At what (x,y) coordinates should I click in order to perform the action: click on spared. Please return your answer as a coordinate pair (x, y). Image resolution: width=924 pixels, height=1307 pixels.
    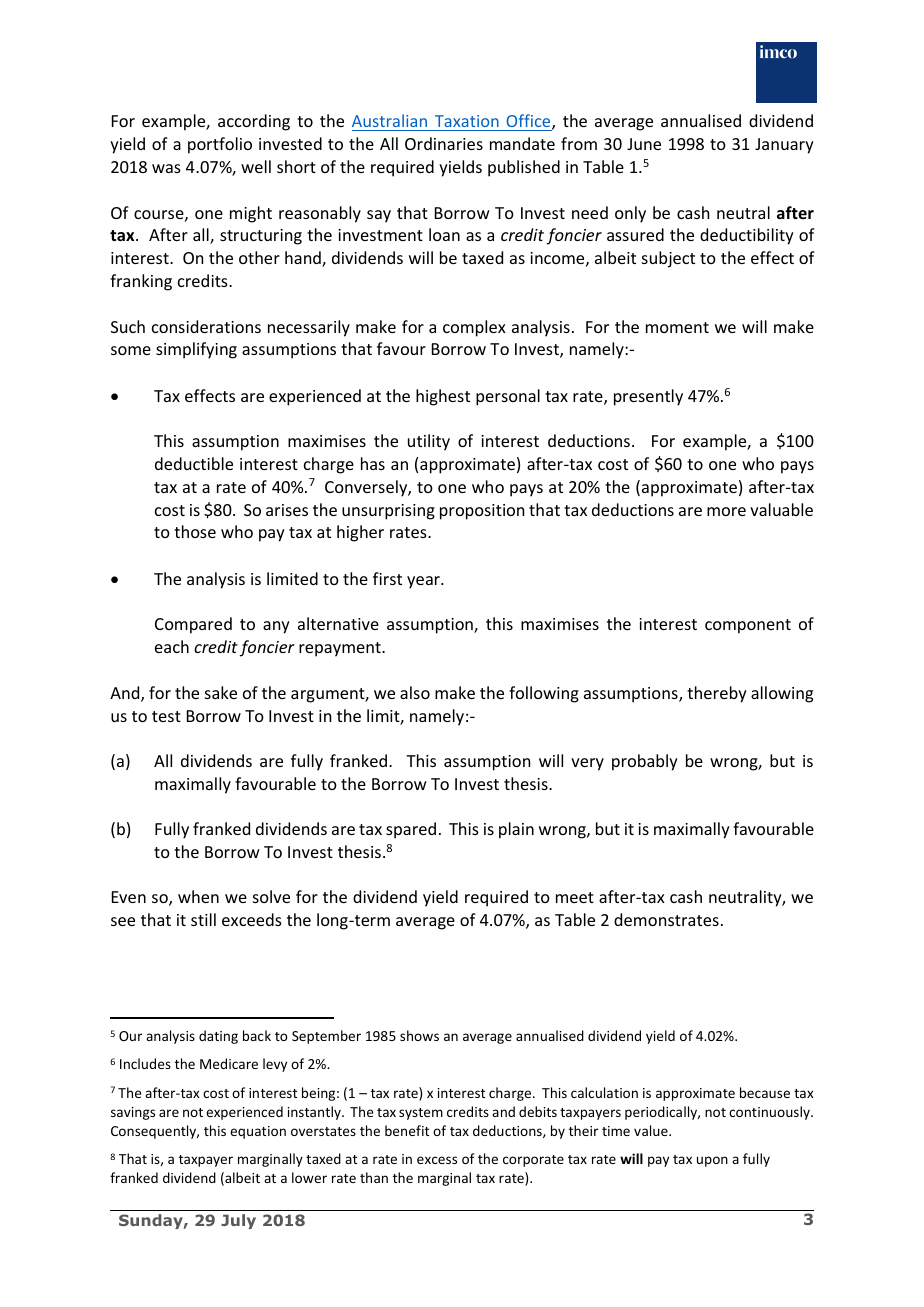
    Looking at the image, I should click on (411, 830).
